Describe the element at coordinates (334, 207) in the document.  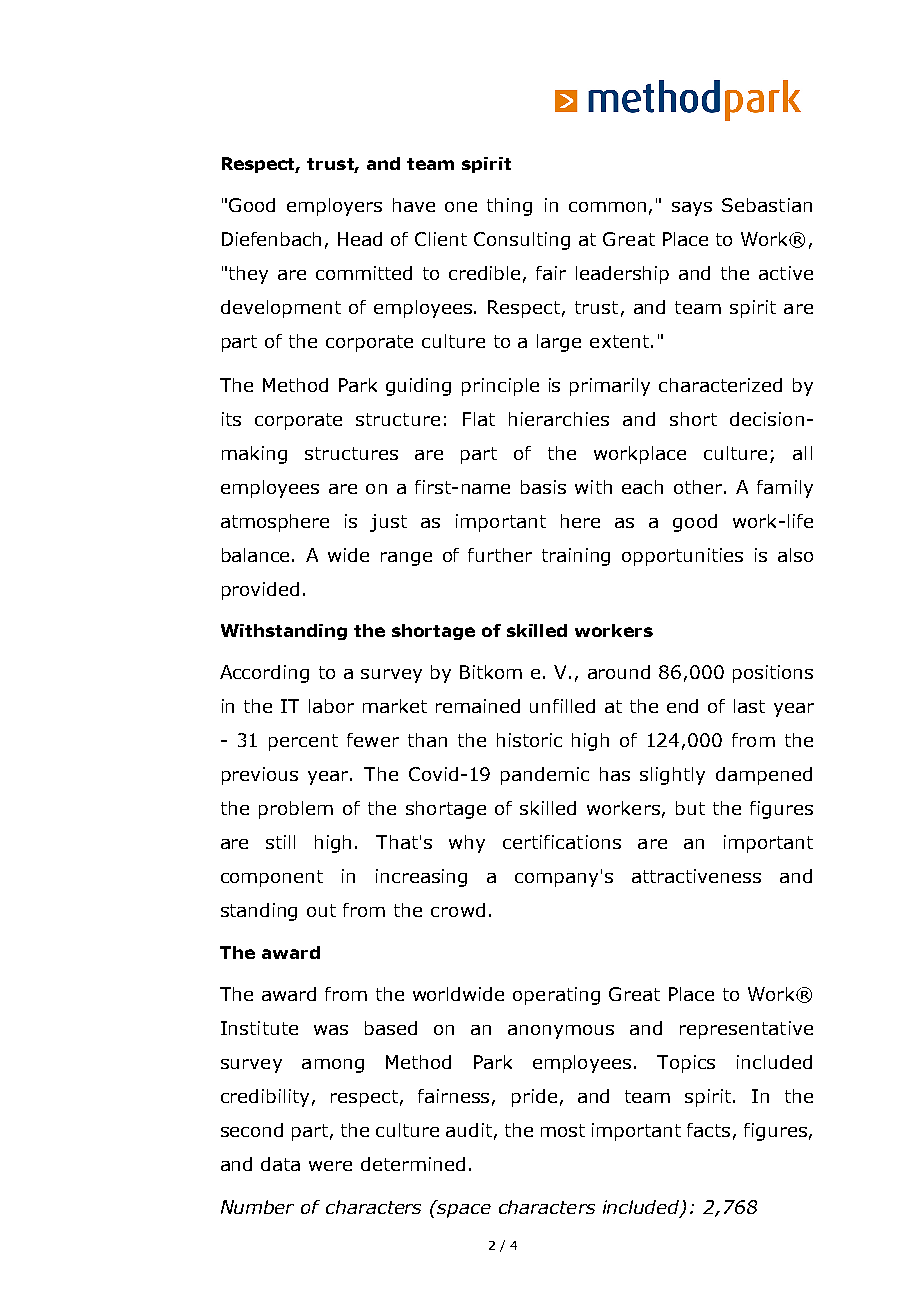
I see `employers` at that location.
